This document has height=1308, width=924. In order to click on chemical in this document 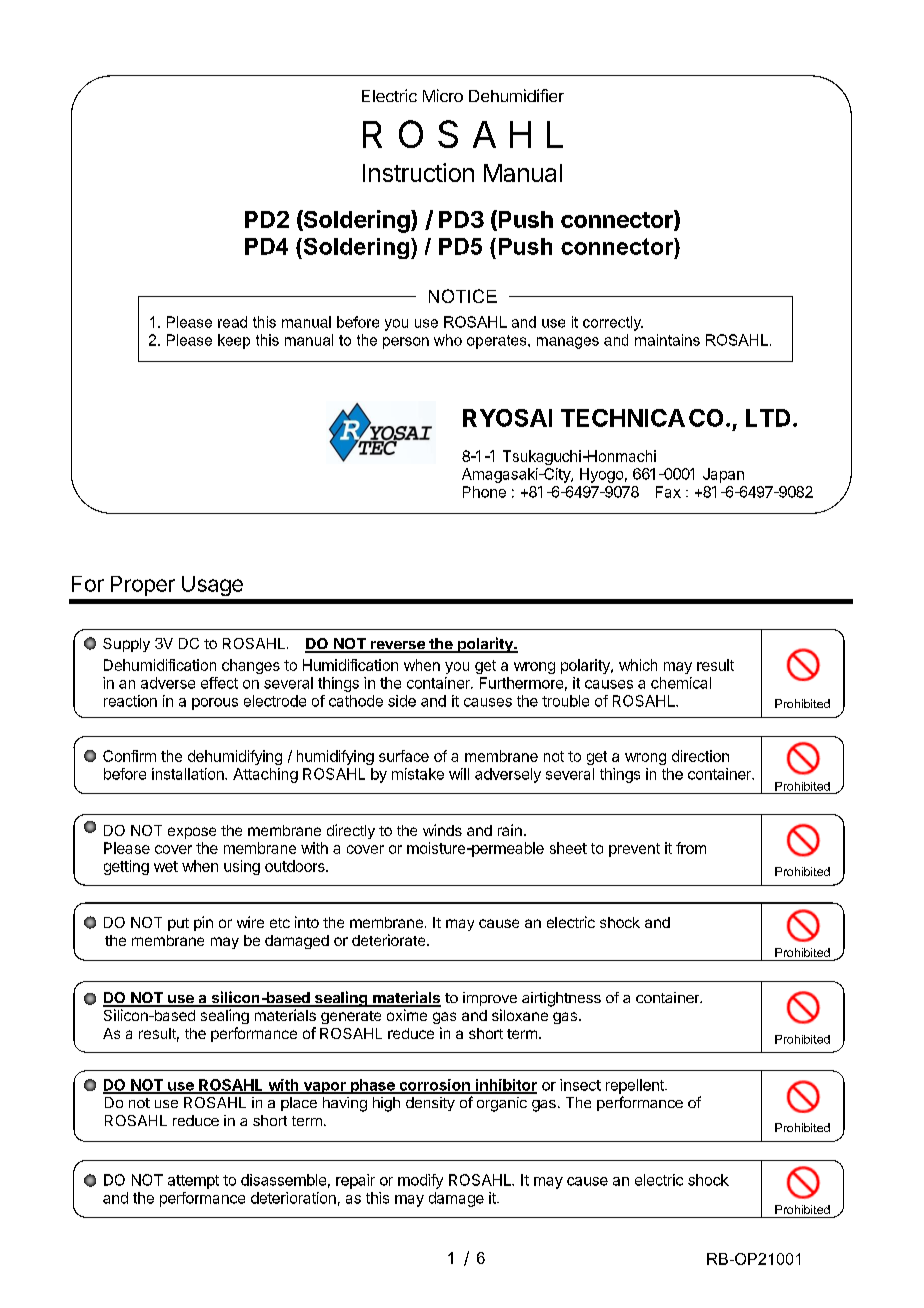, I will do `click(681, 683)`.
